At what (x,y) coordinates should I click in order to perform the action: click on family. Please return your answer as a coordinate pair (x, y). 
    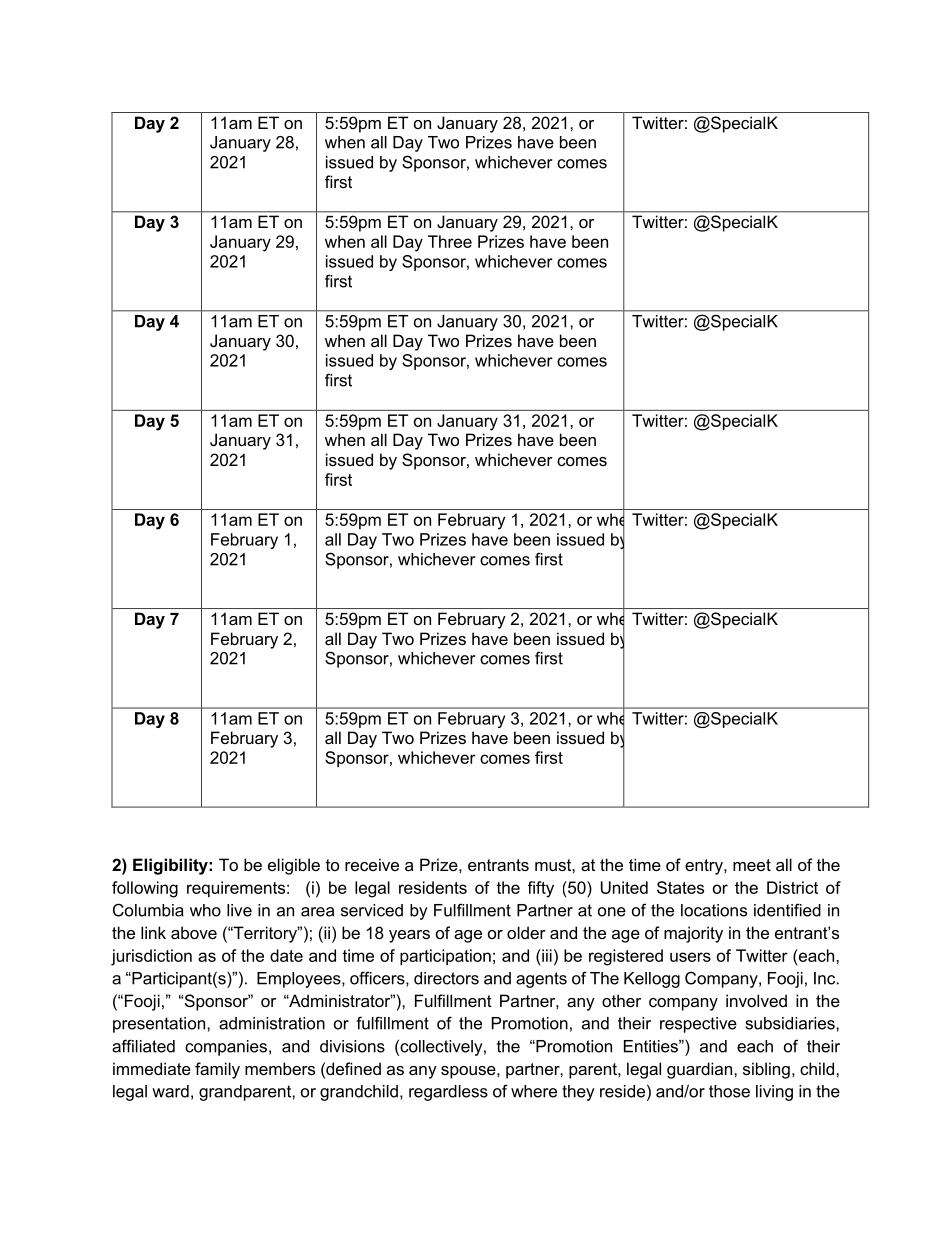
    Looking at the image, I should click on (217, 1070).
